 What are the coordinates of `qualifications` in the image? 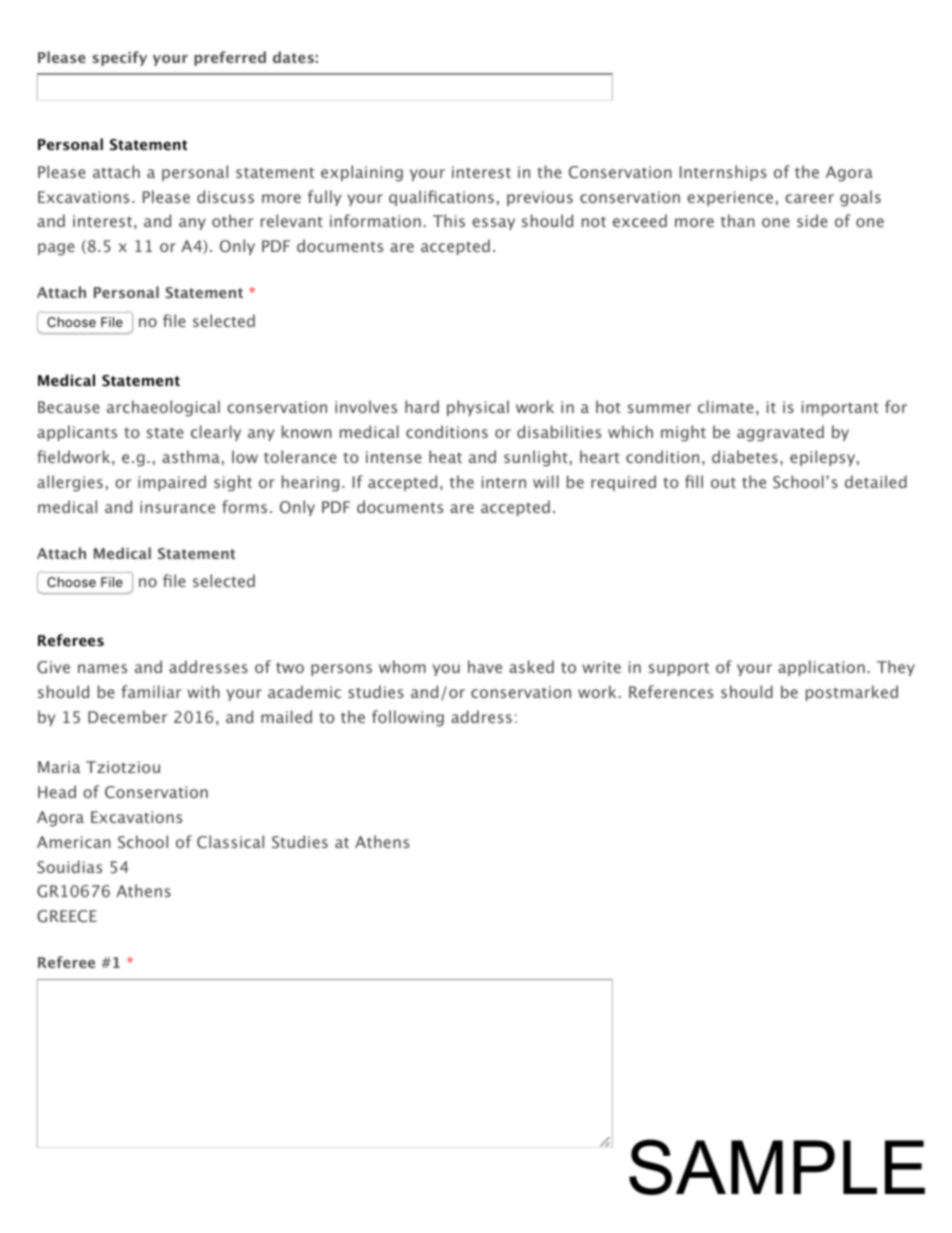 It's located at (441, 198).
